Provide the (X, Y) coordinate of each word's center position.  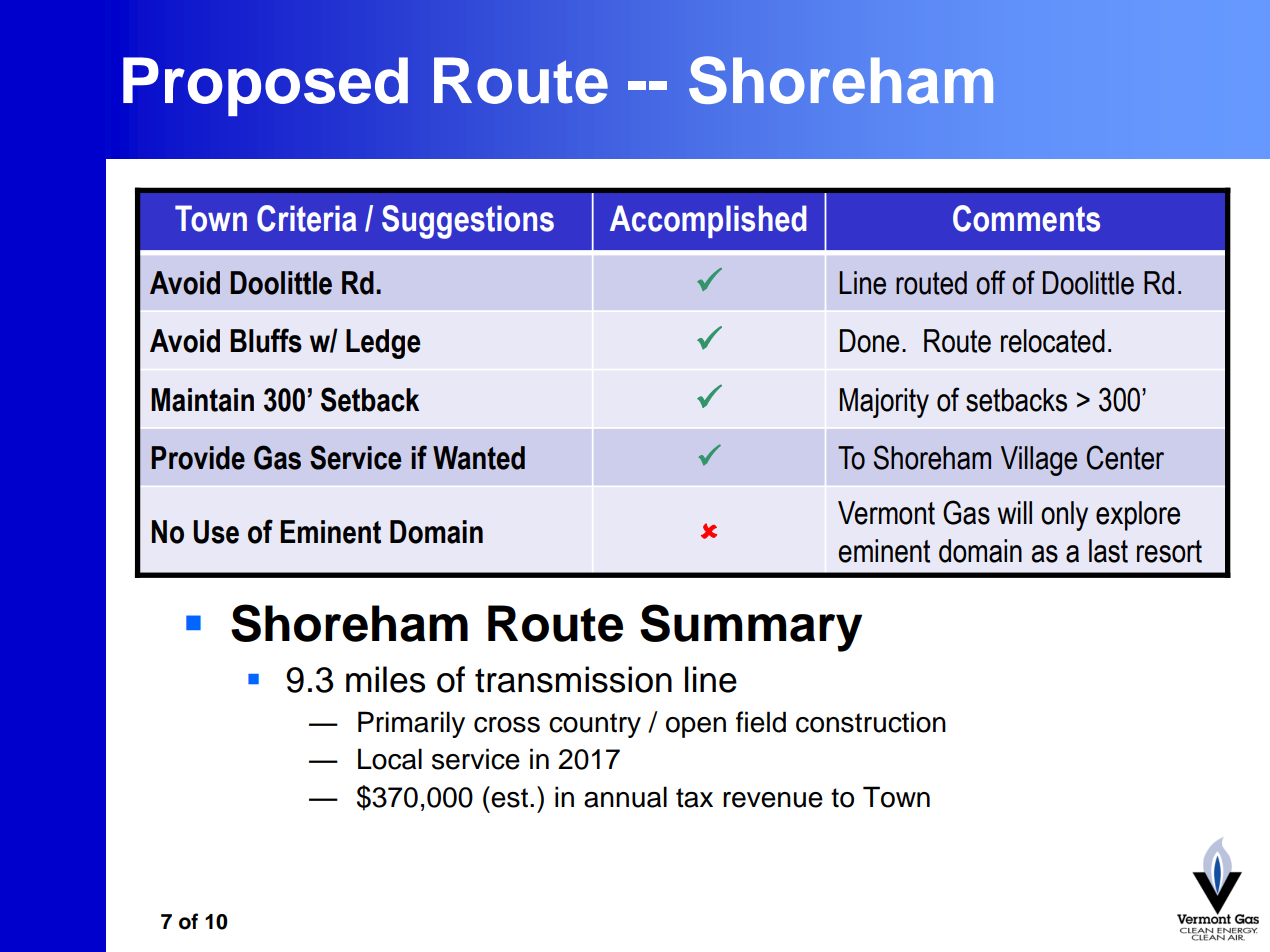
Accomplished (708, 221)
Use (216, 532)
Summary (751, 628)
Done (869, 341)
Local (390, 759)
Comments (1026, 218)
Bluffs (266, 340)
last (1108, 551)
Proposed (265, 86)
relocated (1053, 341)
